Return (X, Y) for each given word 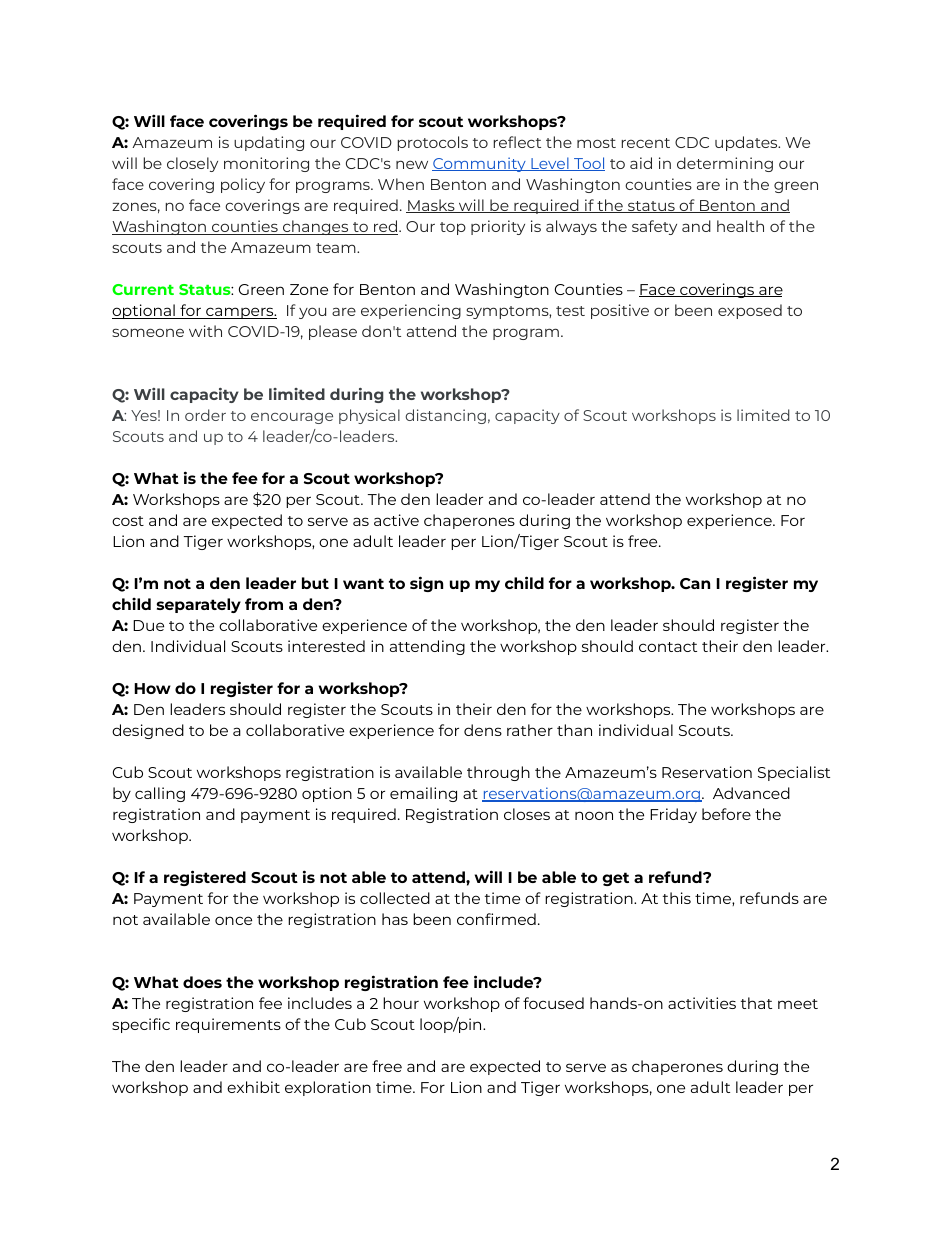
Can (695, 583)
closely (192, 164)
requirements (228, 1025)
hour (401, 1003)
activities (702, 1003)
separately (198, 605)
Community (480, 164)
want (363, 583)
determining (725, 164)
